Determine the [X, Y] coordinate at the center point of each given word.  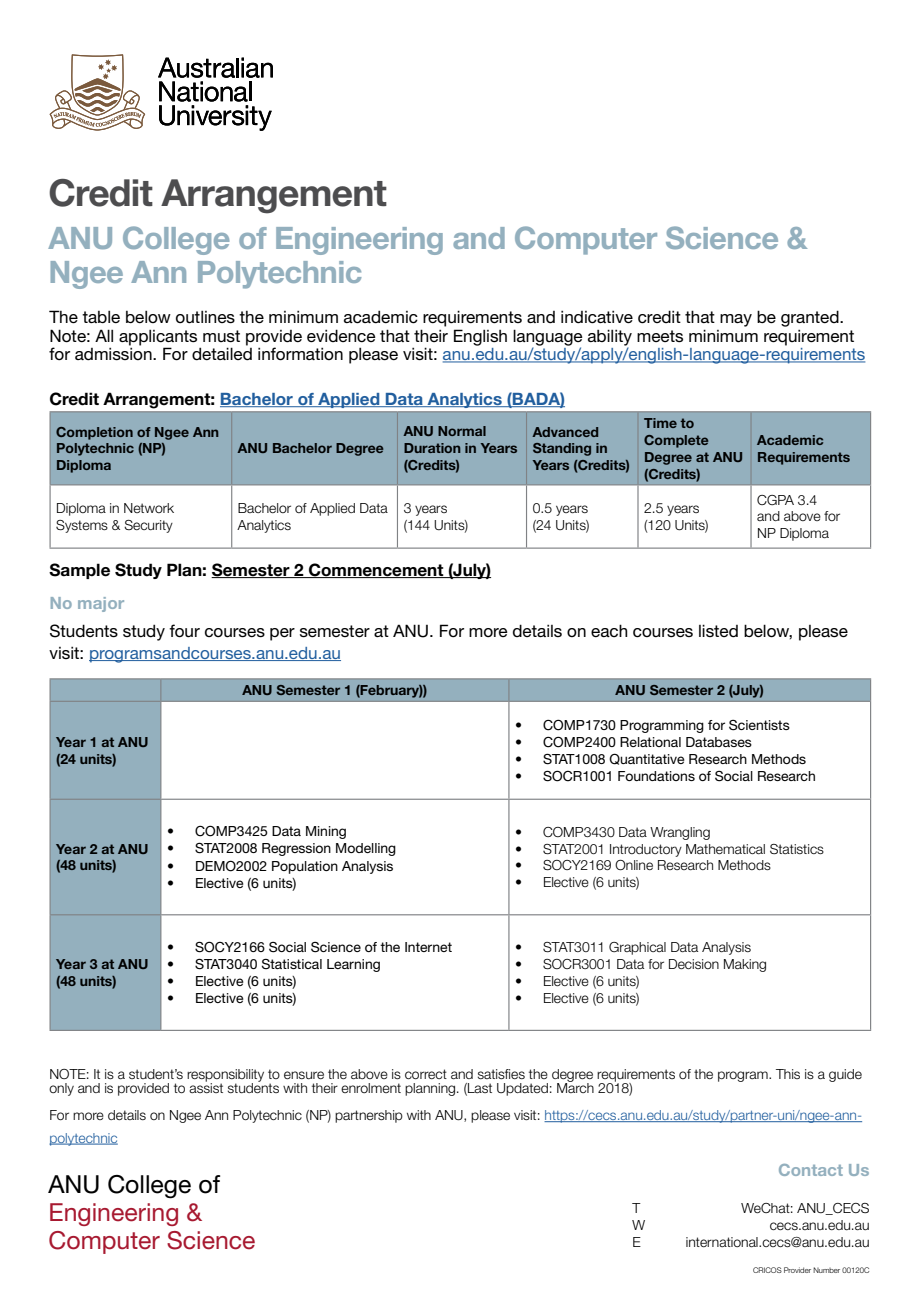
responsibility [225, 1076]
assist [206, 1087]
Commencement [376, 570]
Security [148, 526]
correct [426, 1074]
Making [745, 965]
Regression [296, 849]
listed [718, 631]
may [736, 320]
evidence [341, 336]
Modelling [366, 849]
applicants [158, 337]
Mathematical [725, 849]
